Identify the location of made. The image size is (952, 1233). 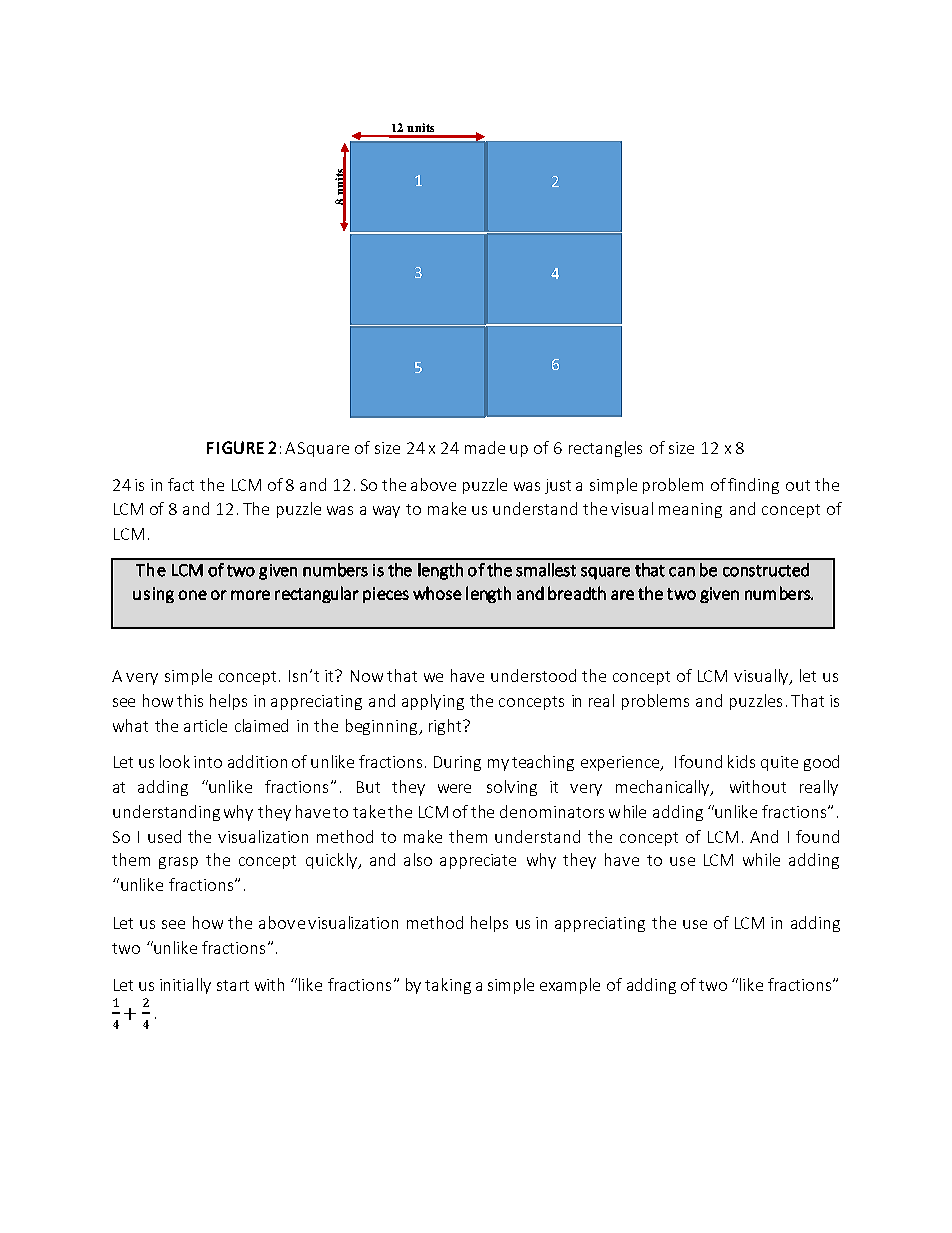
(485, 447).
